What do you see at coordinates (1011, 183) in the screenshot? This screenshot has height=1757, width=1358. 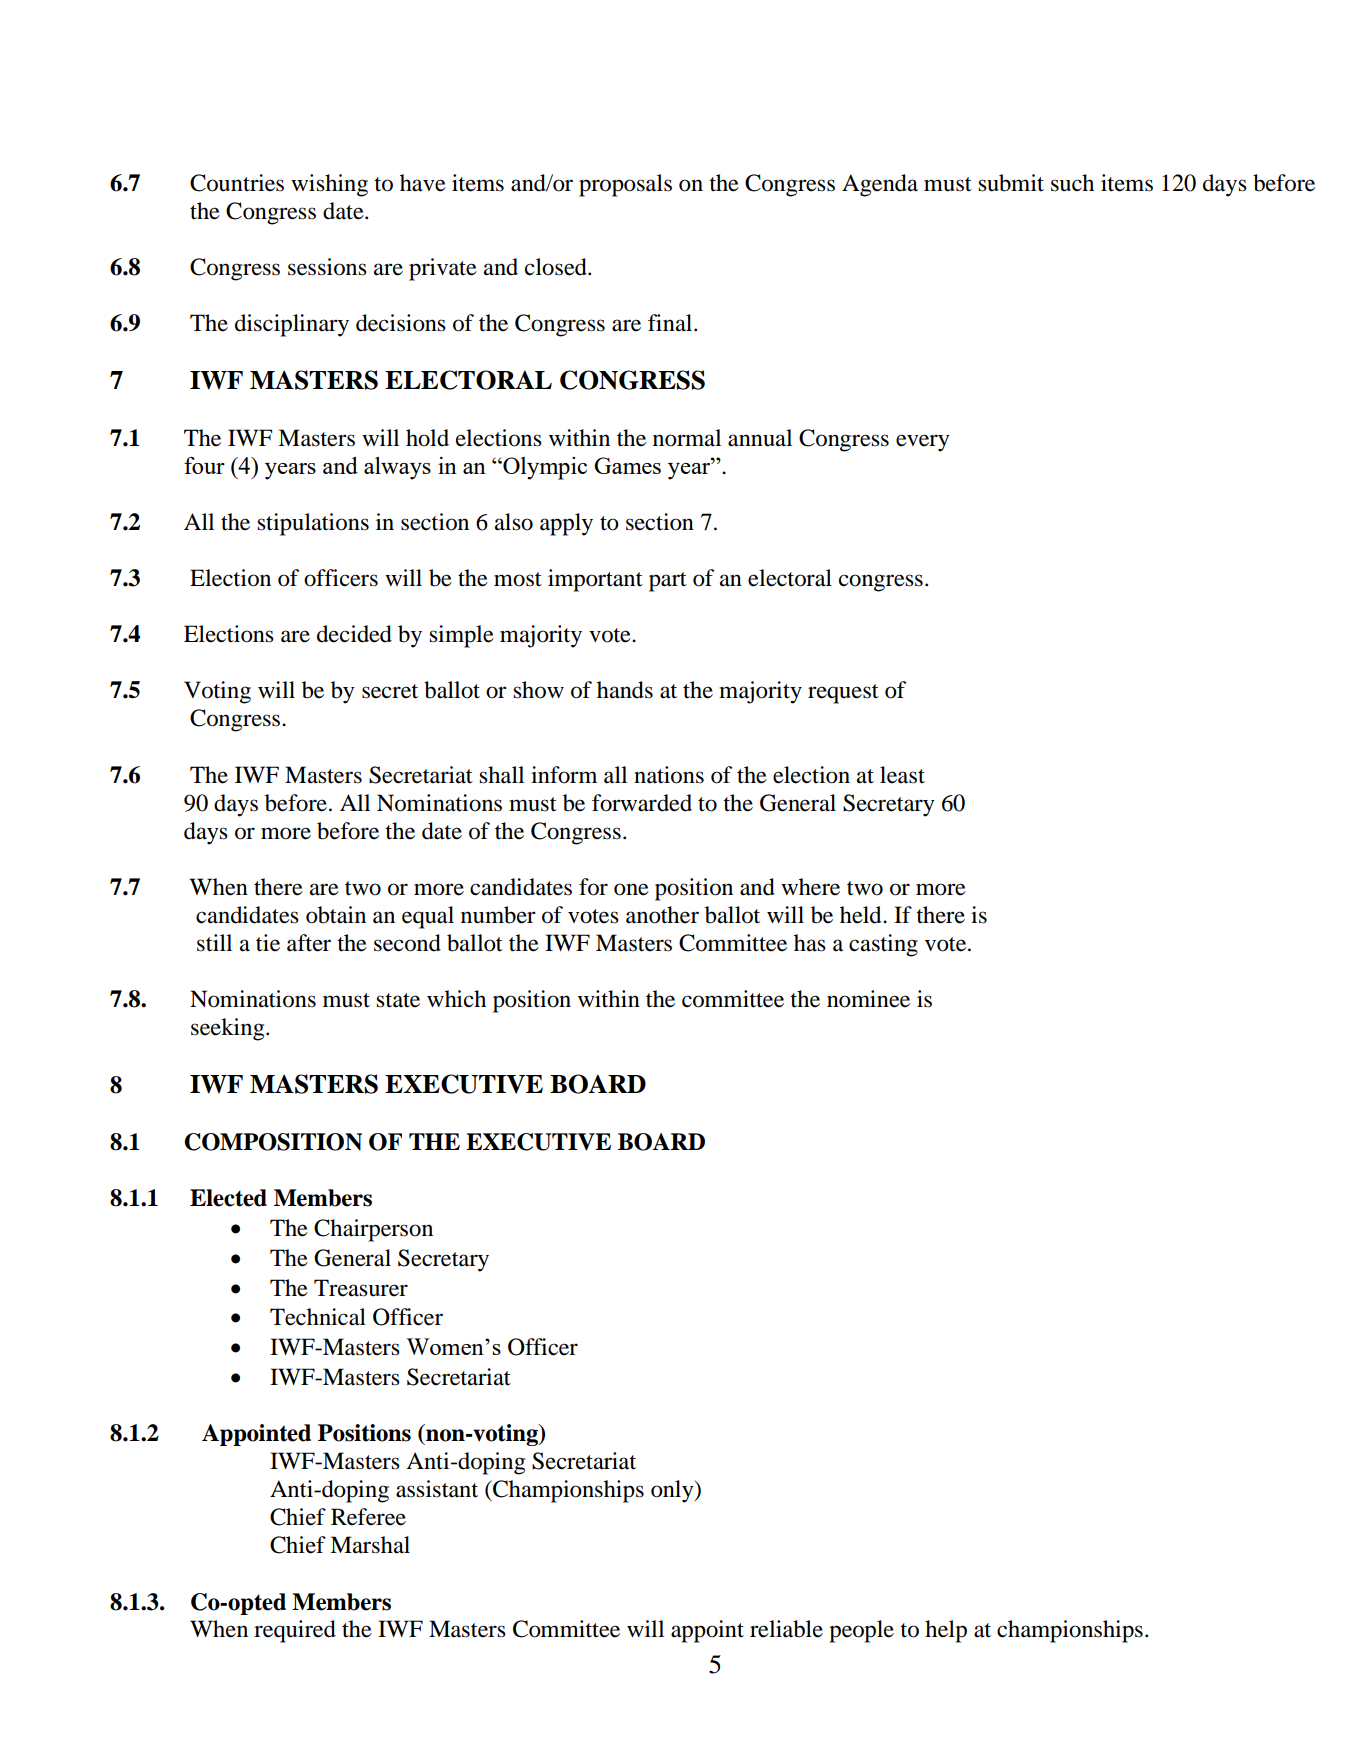 I see `submit` at bounding box center [1011, 183].
